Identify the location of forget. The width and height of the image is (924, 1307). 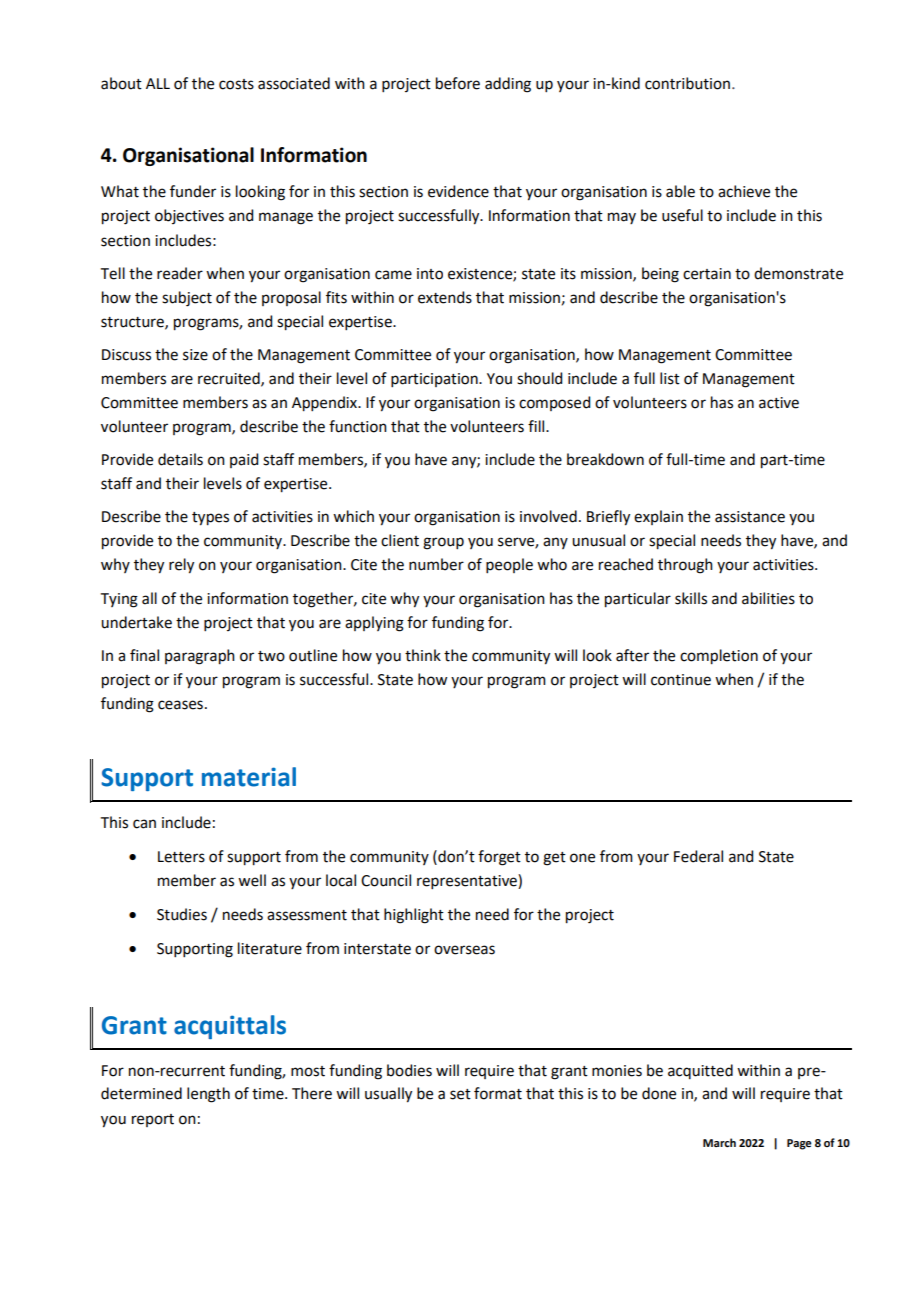
(499, 858).
